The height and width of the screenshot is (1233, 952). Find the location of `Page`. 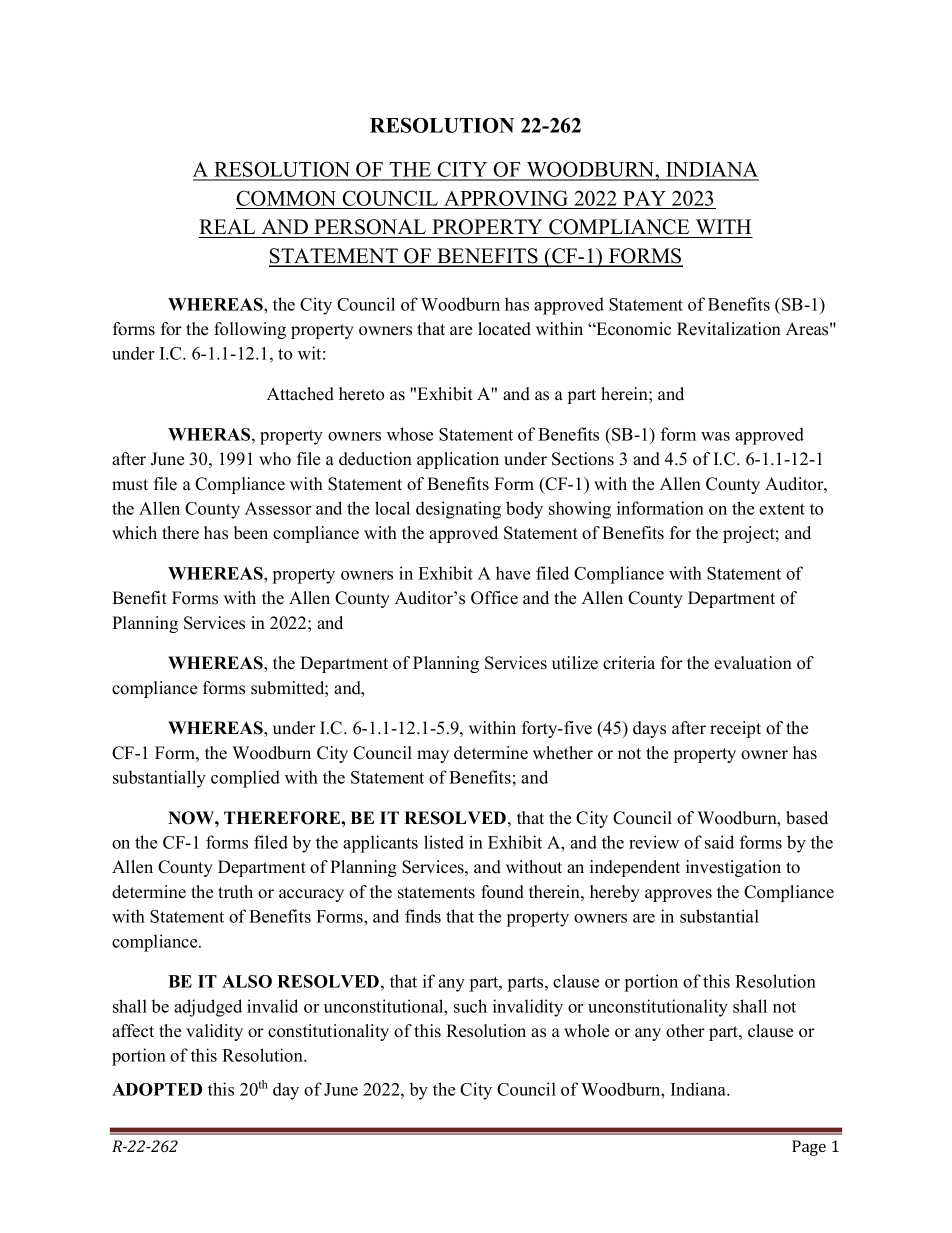

Page is located at coordinates (809, 1148).
